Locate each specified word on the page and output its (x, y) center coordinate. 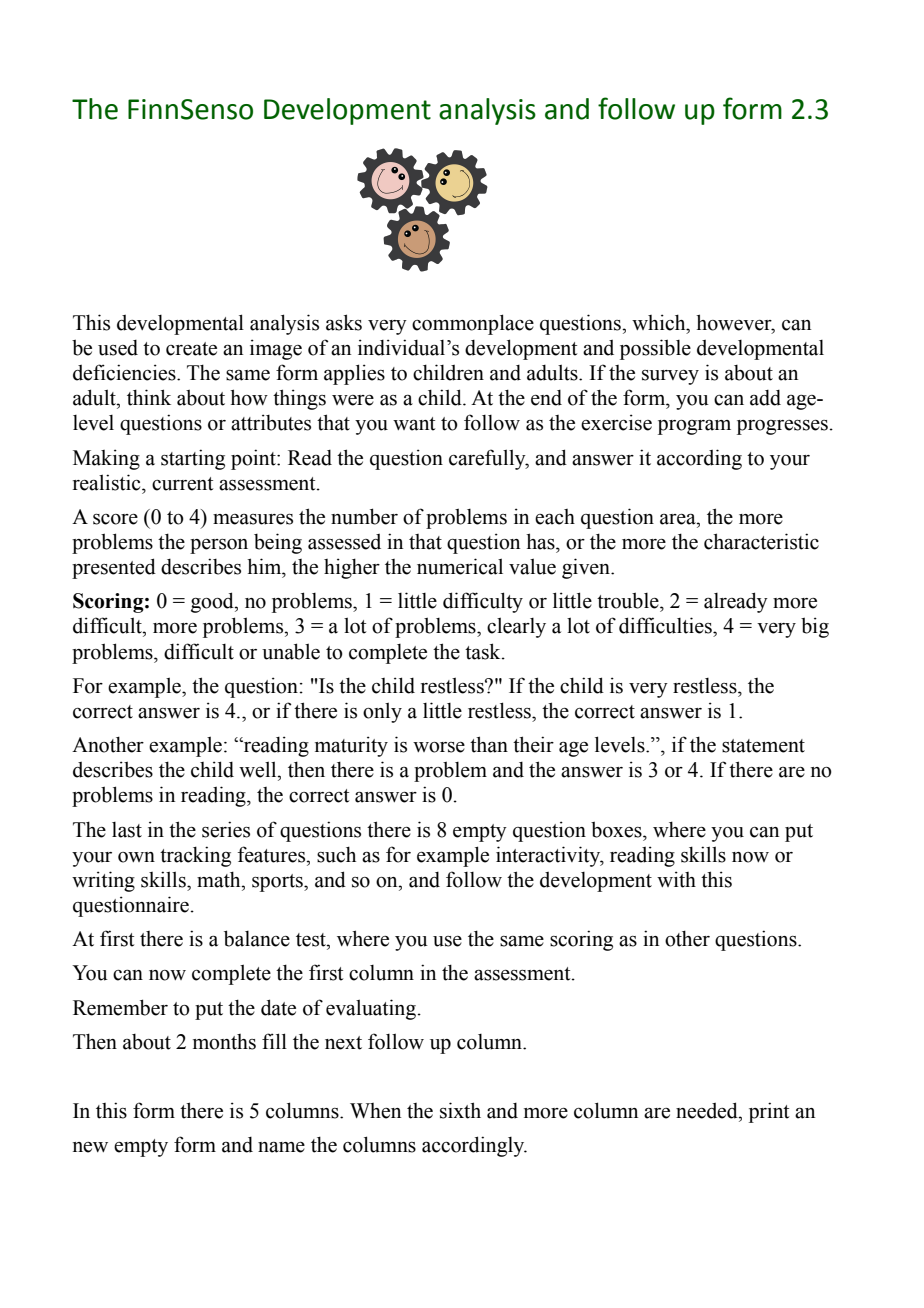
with (676, 879)
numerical (460, 566)
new (90, 1147)
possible (655, 349)
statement (763, 746)
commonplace (473, 324)
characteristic (761, 541)
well (259, 769)
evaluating (371, 1009)
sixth (460, 1110)
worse (439, 747)
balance (257, 938)
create (191, 349)
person (219, 546)
